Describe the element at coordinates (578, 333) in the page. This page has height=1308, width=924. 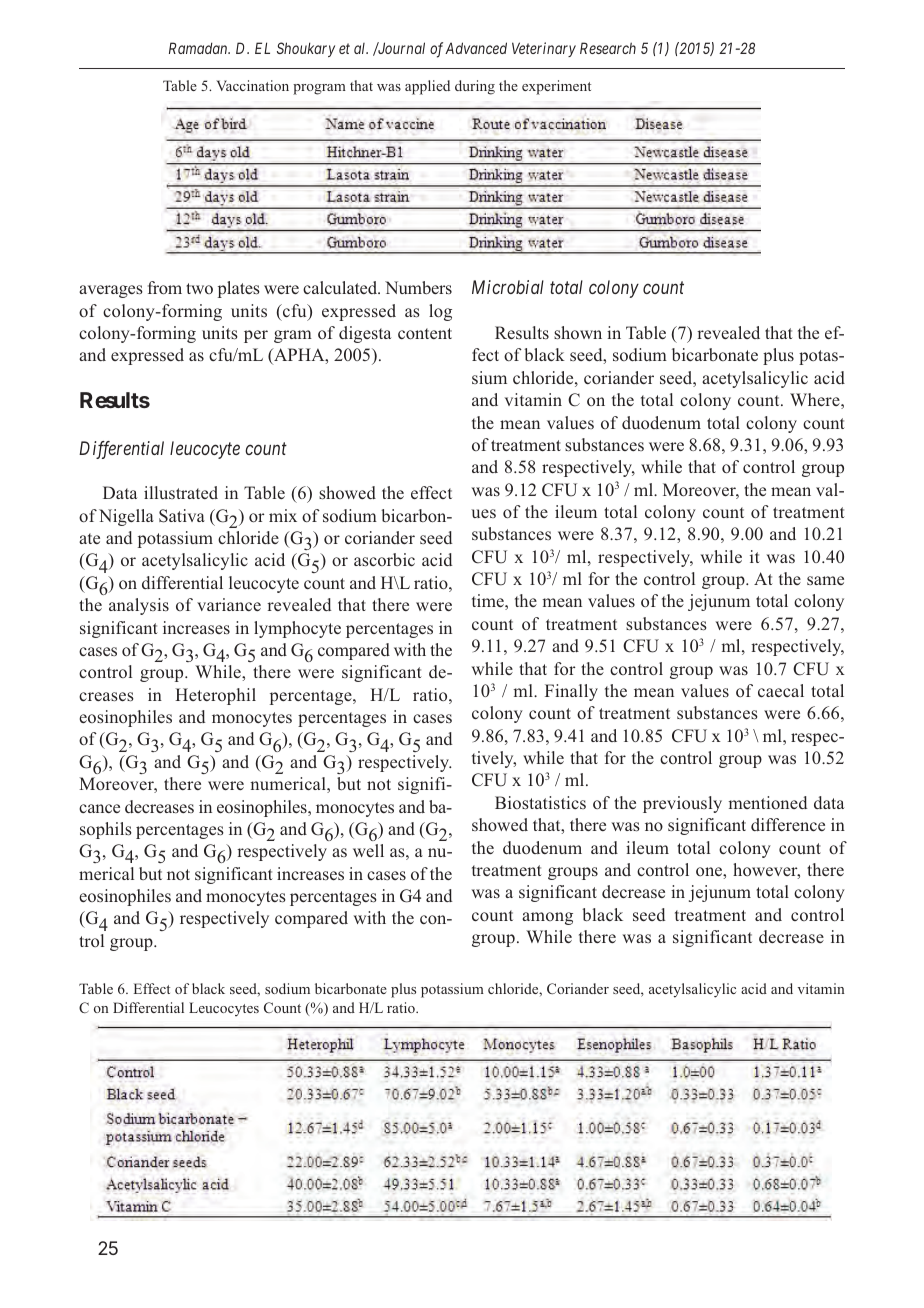
I see `shown` at that location.
